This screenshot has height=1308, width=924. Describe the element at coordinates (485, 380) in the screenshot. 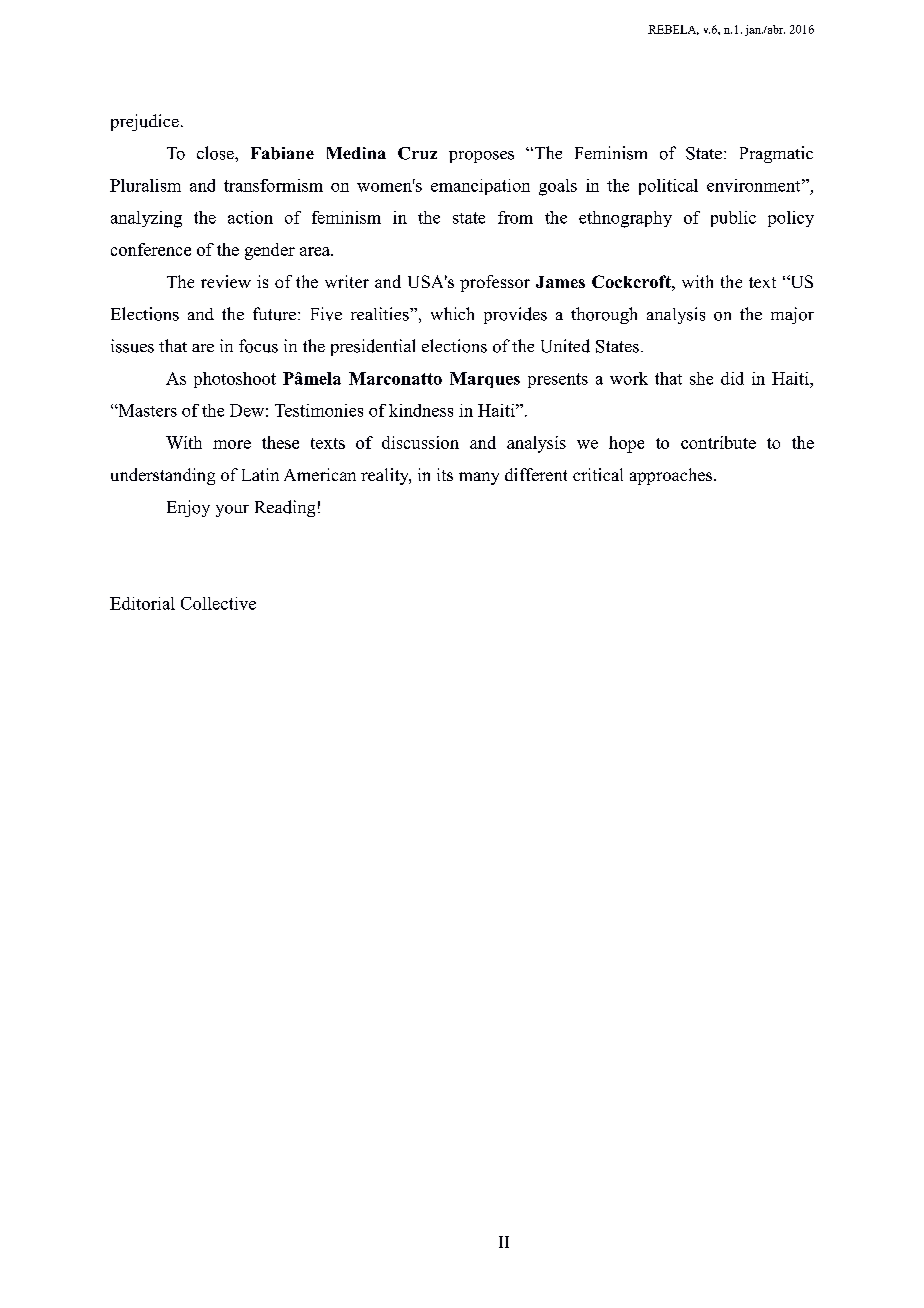

I see `Marques` at that location.
